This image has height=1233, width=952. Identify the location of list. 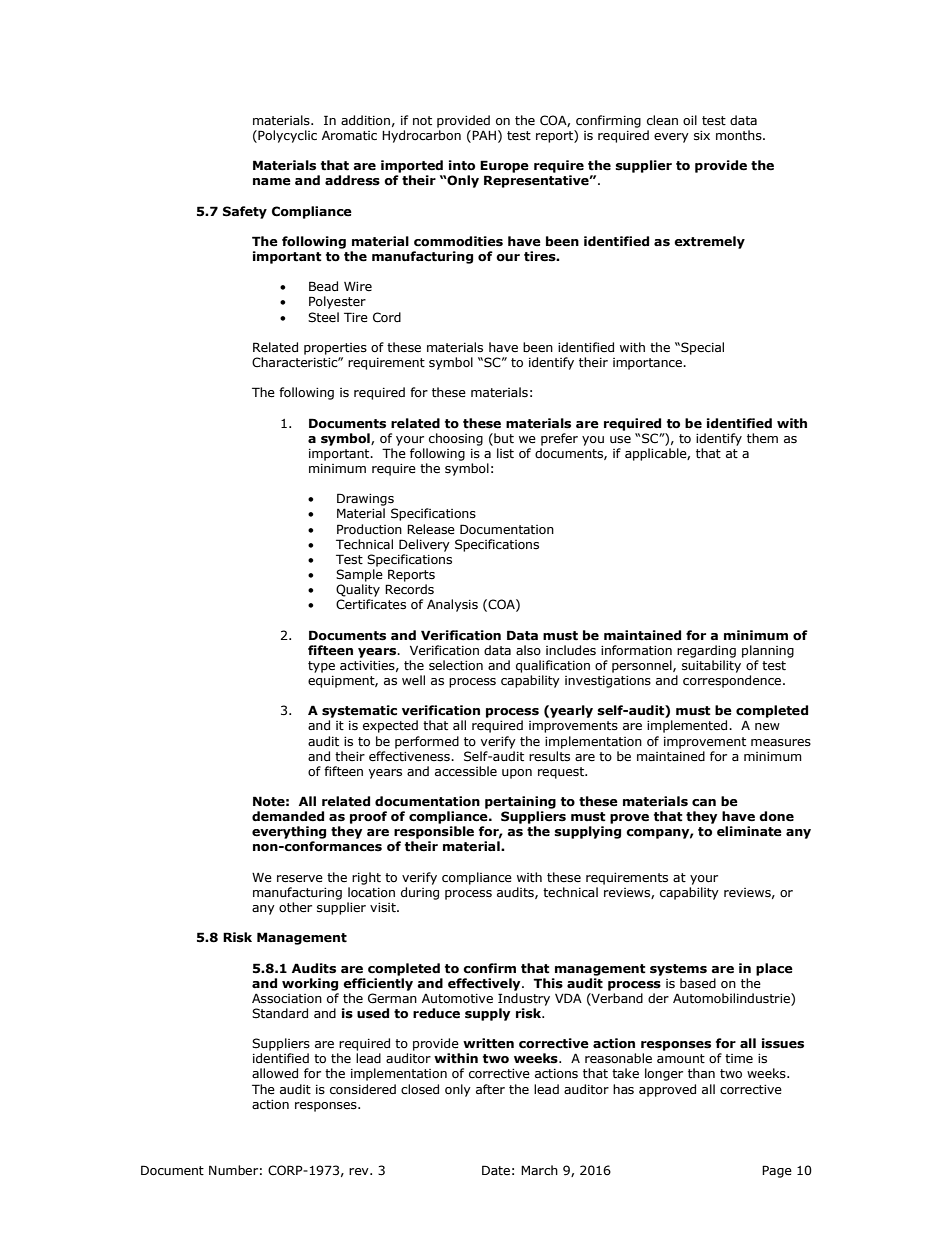
(505, 453).
